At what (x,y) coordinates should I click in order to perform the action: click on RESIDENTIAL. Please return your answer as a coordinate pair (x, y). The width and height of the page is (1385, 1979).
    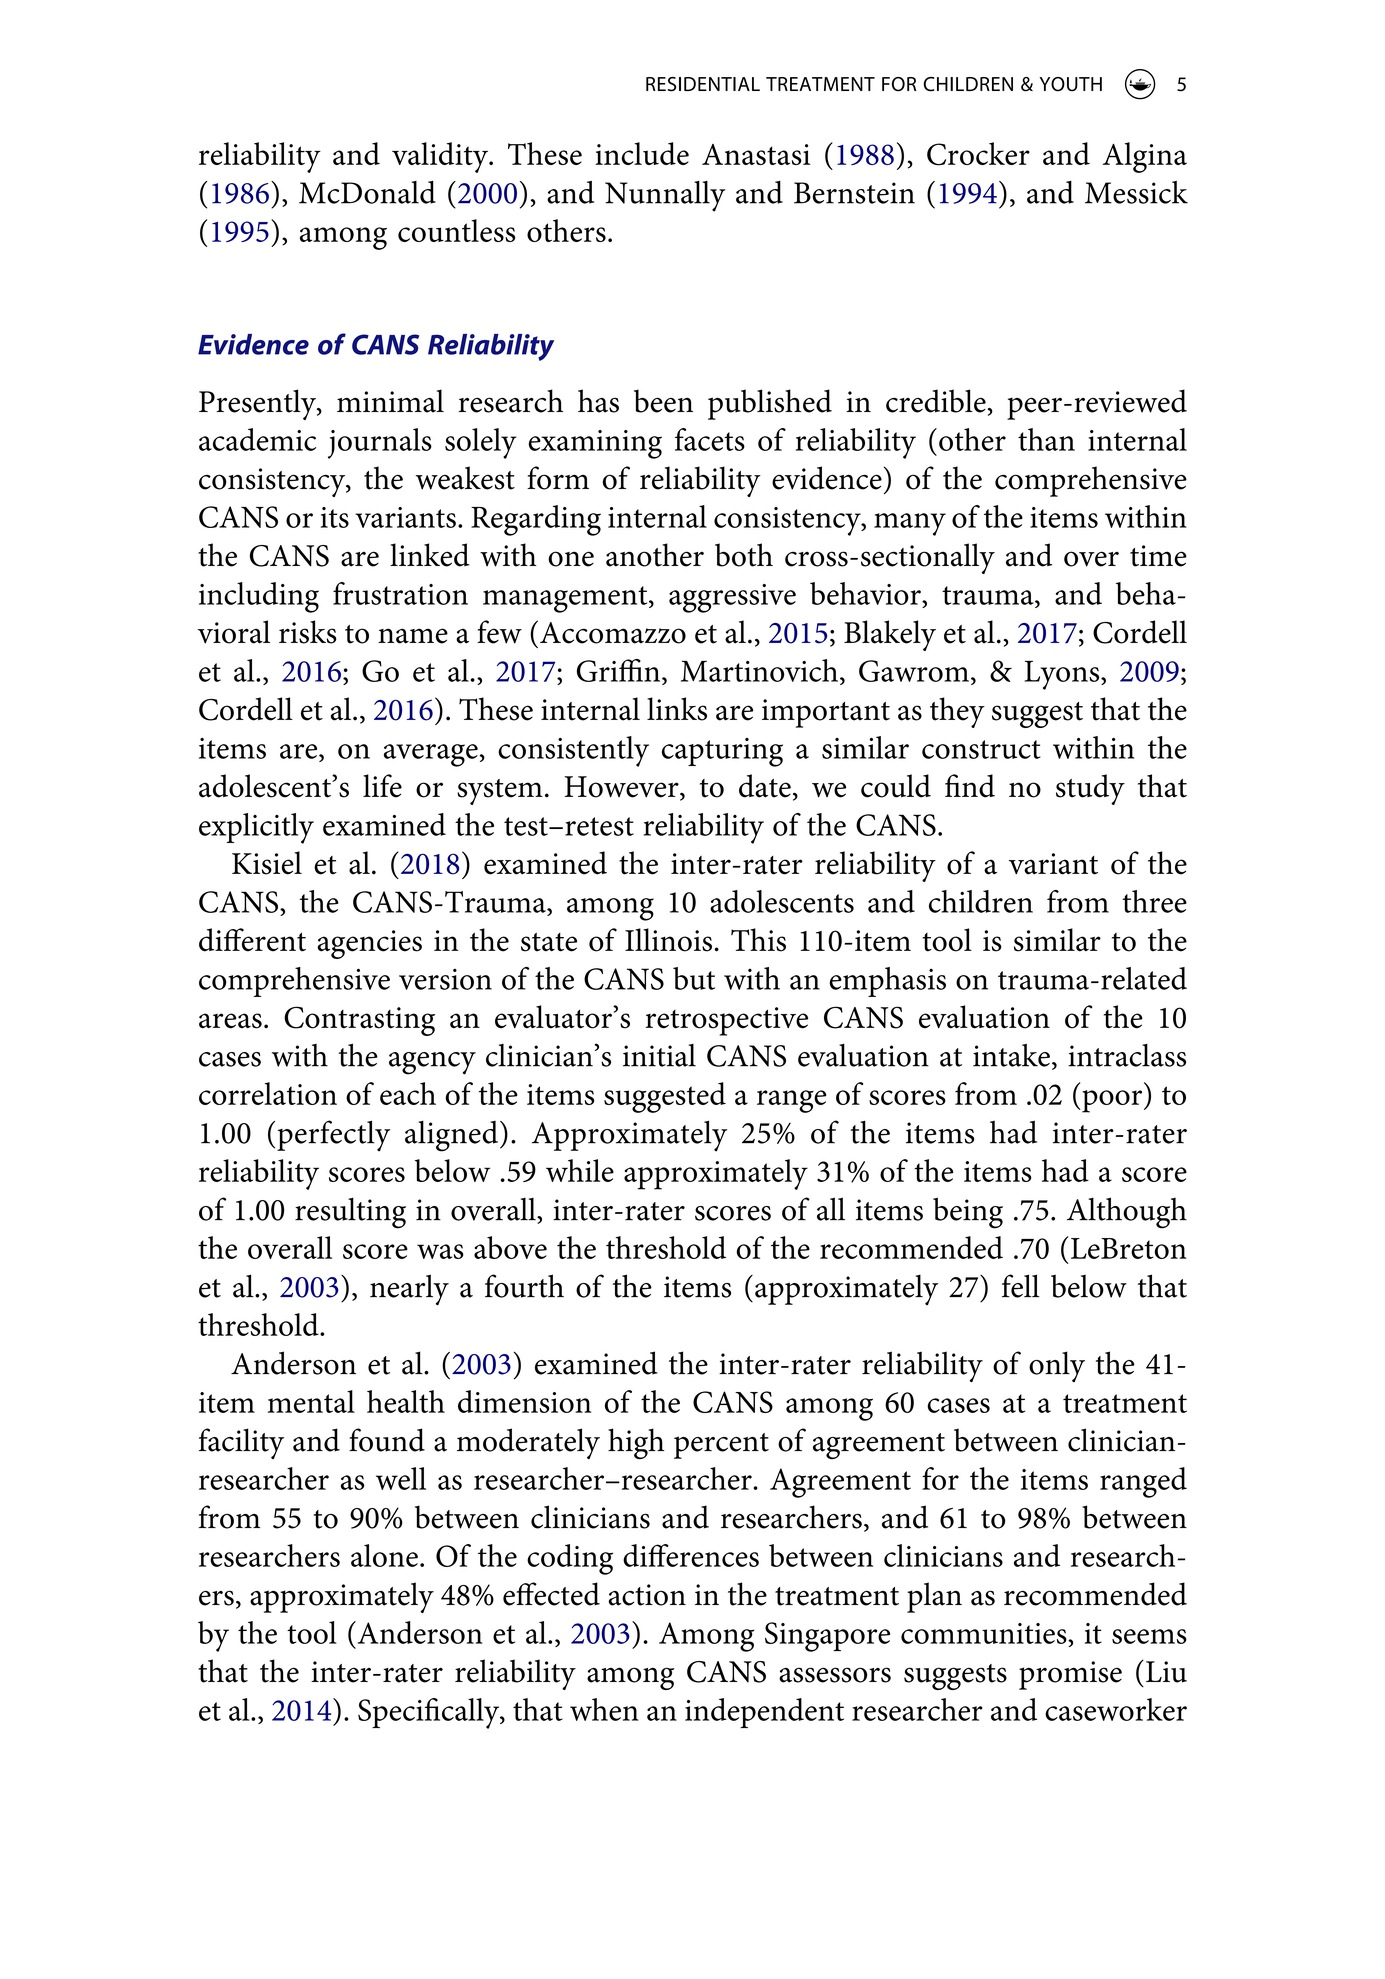
    Looking at the image, I should click on (703, 84).
